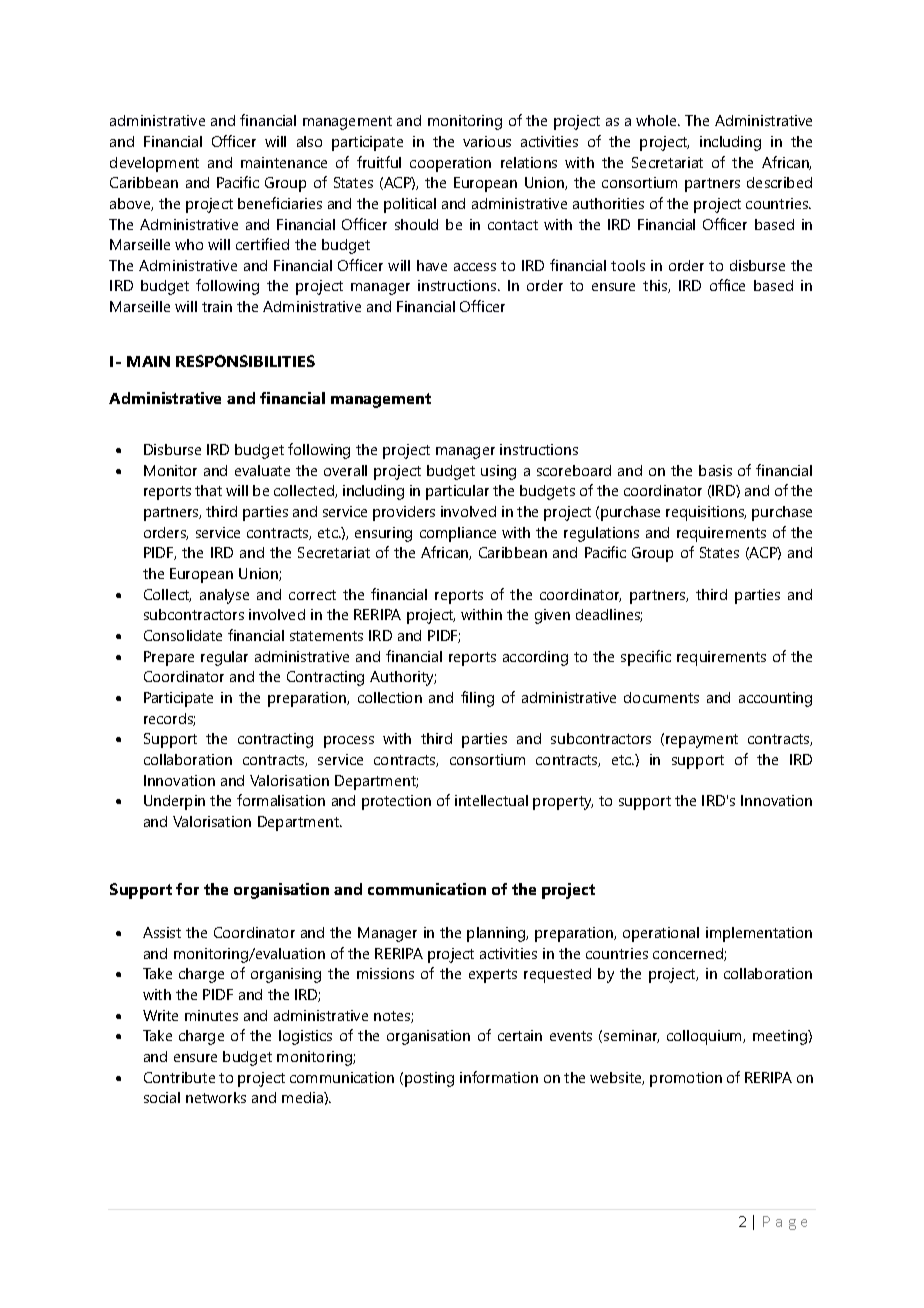  What do you see at coordinates (174, 802) in the document?
I see `Underpin` at bounding box center [174, 802].
